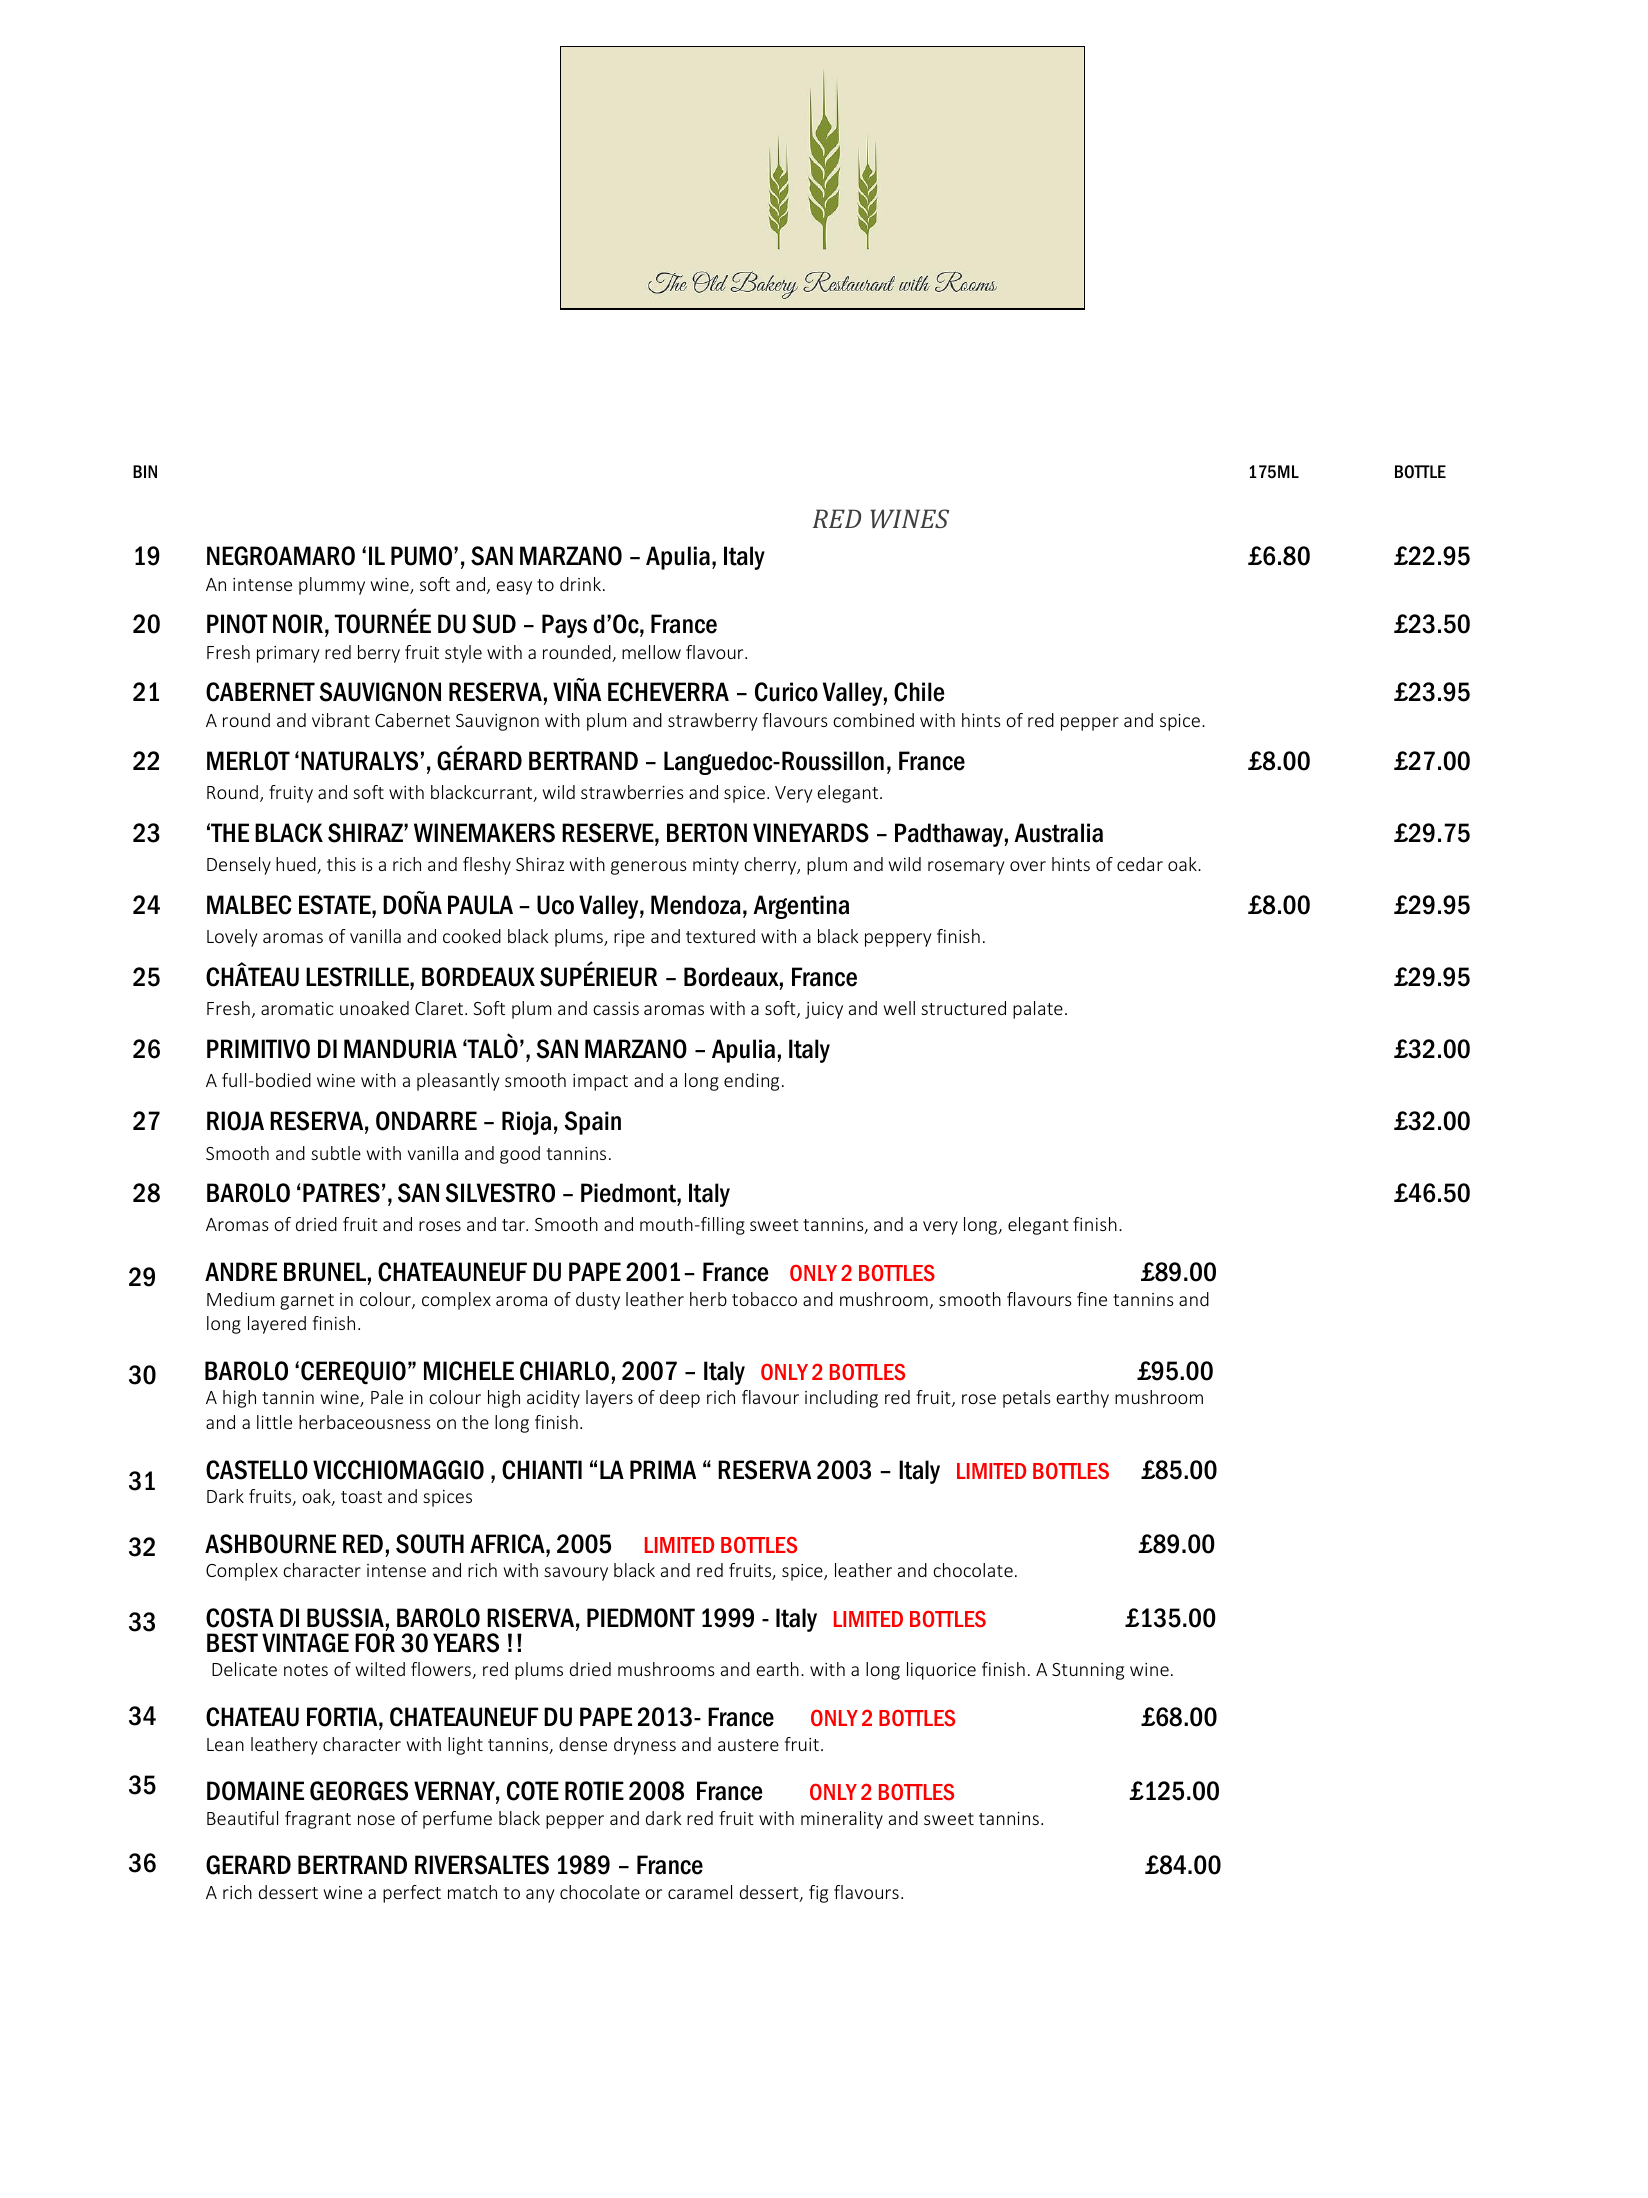  Describe the element at coordinates (1028, 866) in the document. I see `over` at that location.
